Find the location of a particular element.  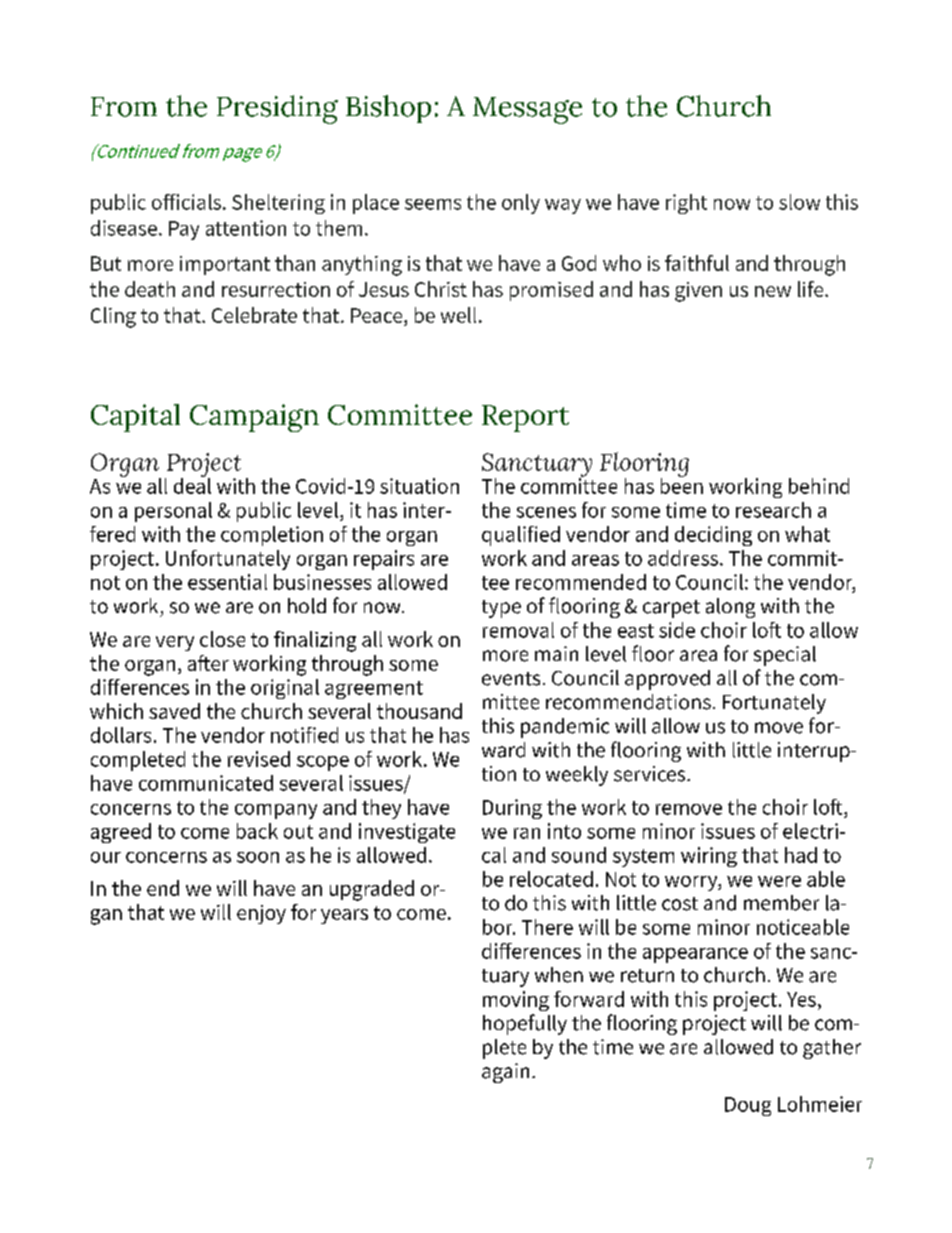

enjoy is located at coordinates (261, 914).
